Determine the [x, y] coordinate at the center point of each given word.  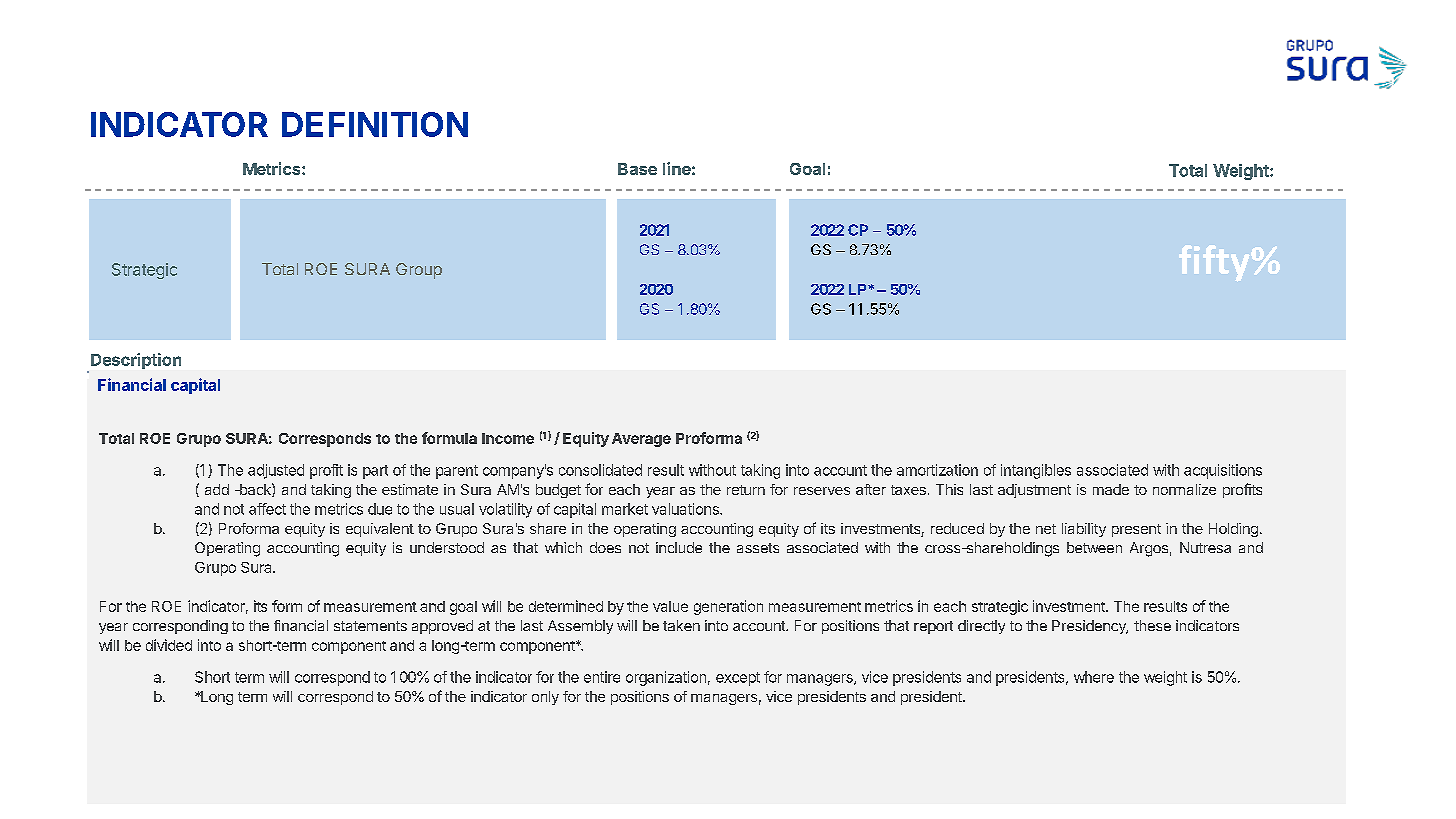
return [746, 490]
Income [508, 438]
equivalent [380, 530]
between [1094, 547]
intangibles [1036, 471]
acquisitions [1223, 471]
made [1111, 489]
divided [169, 645]
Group [419, 271]
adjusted [276, 471]
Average [641, 440]
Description [136, 361]
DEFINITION [375, 124]
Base [637, 169]
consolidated [600, 470]
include [679, 547]
